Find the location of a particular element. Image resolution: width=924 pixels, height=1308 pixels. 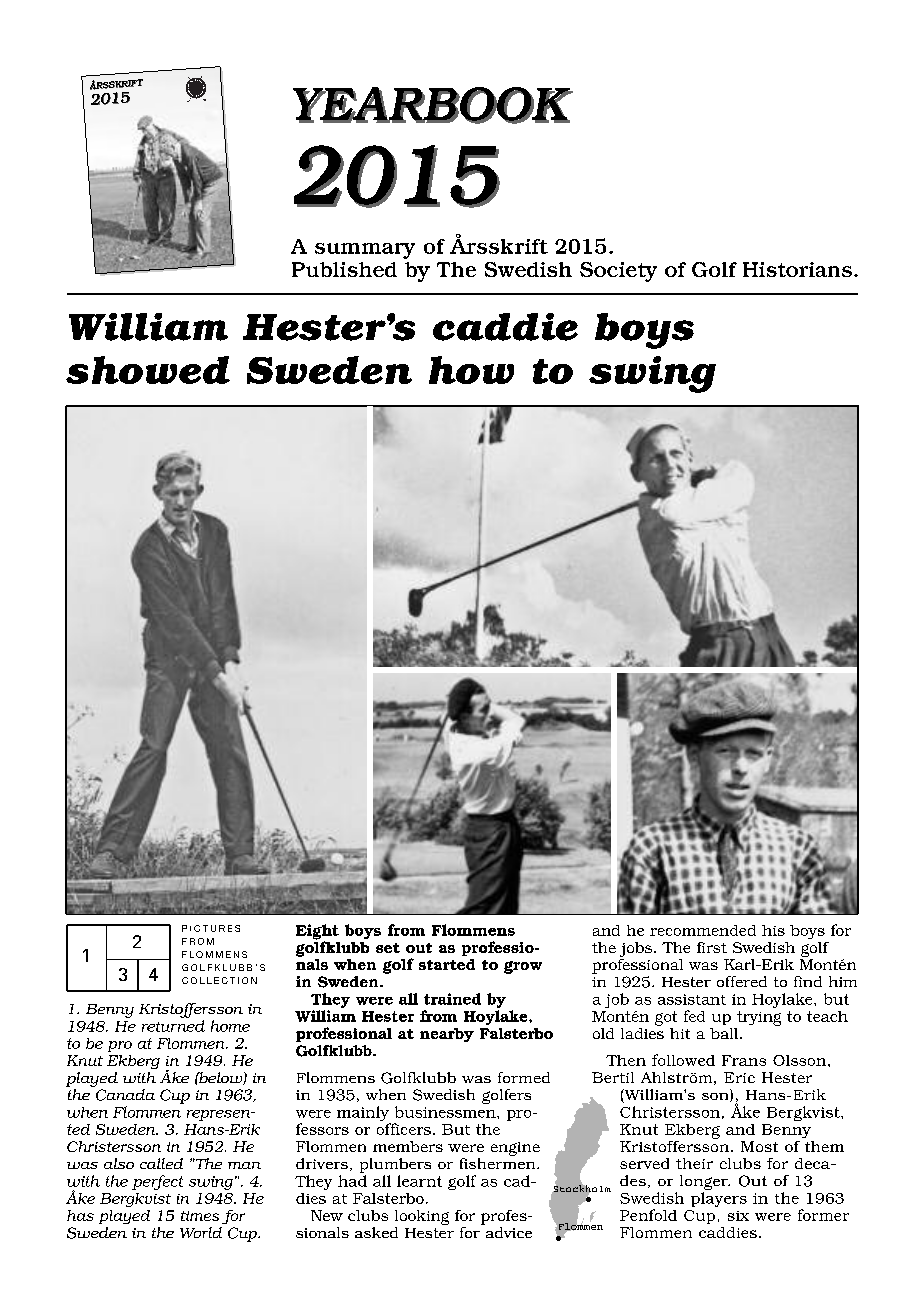

times is located at coordinates (200, 1216).
